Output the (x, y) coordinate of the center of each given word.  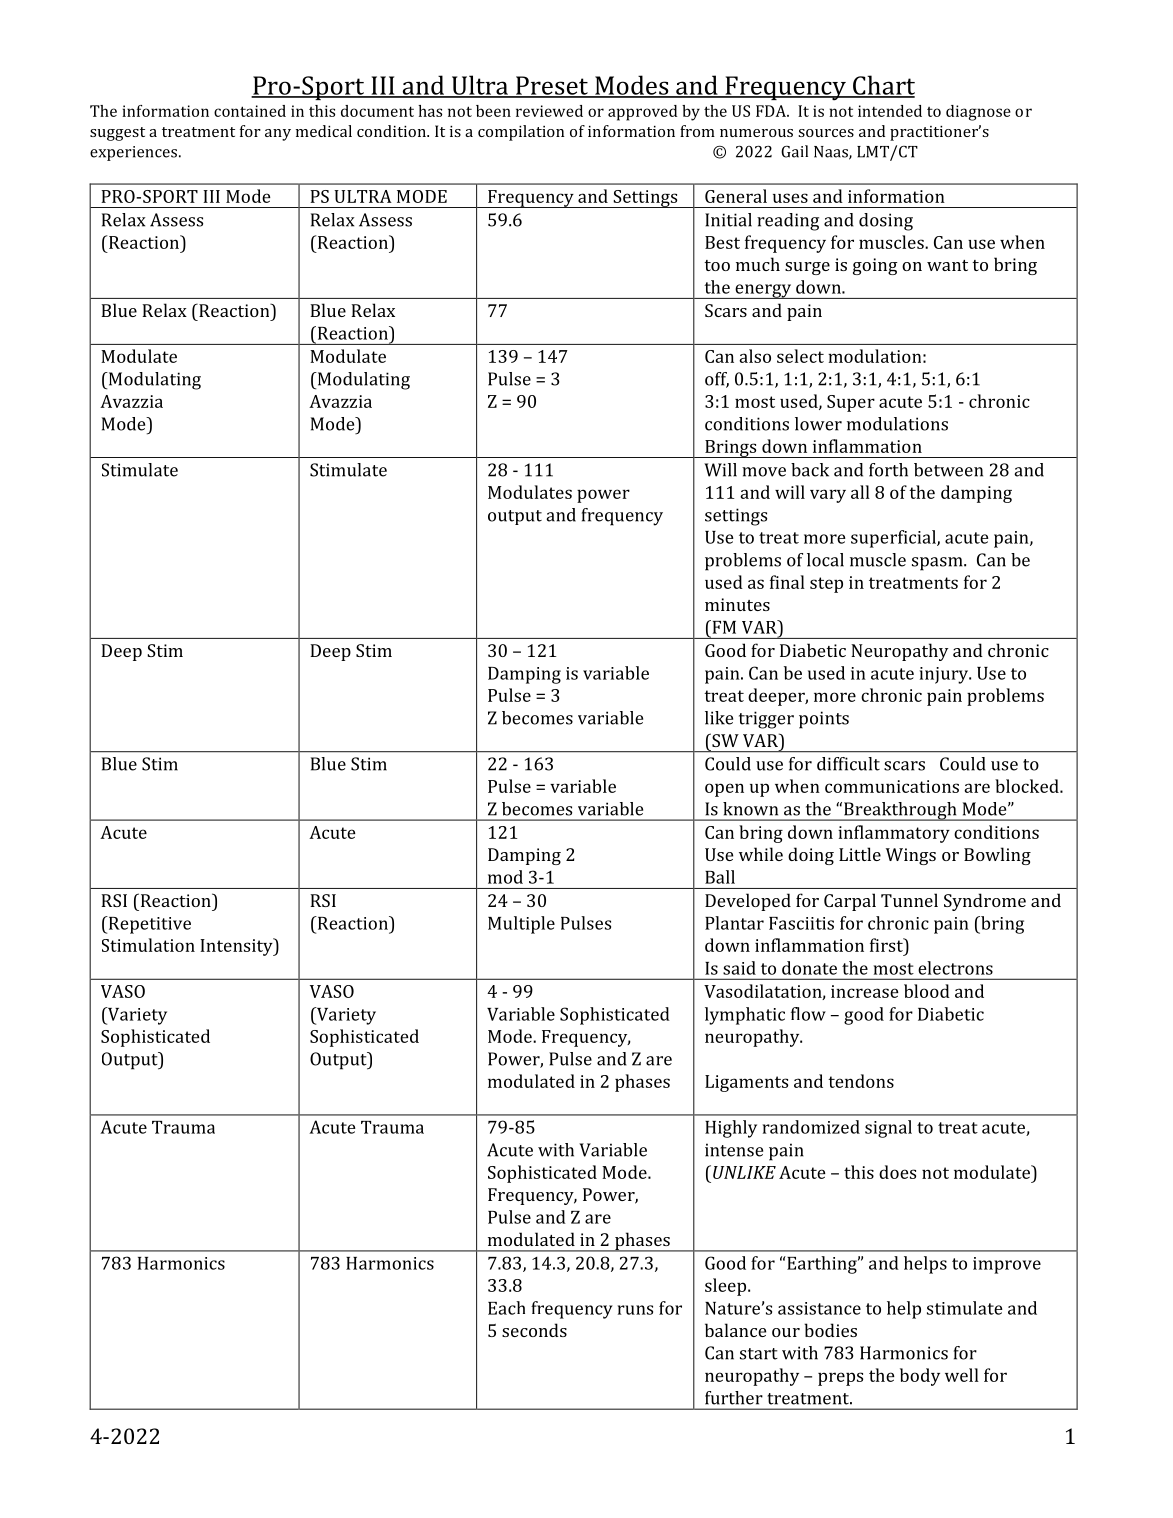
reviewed (549, 111)
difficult (848, 764)
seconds (534, 1330)
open (724, 790)
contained (250, 111)
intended (890, 111)
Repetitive (149, 925)
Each (506, 1308)
